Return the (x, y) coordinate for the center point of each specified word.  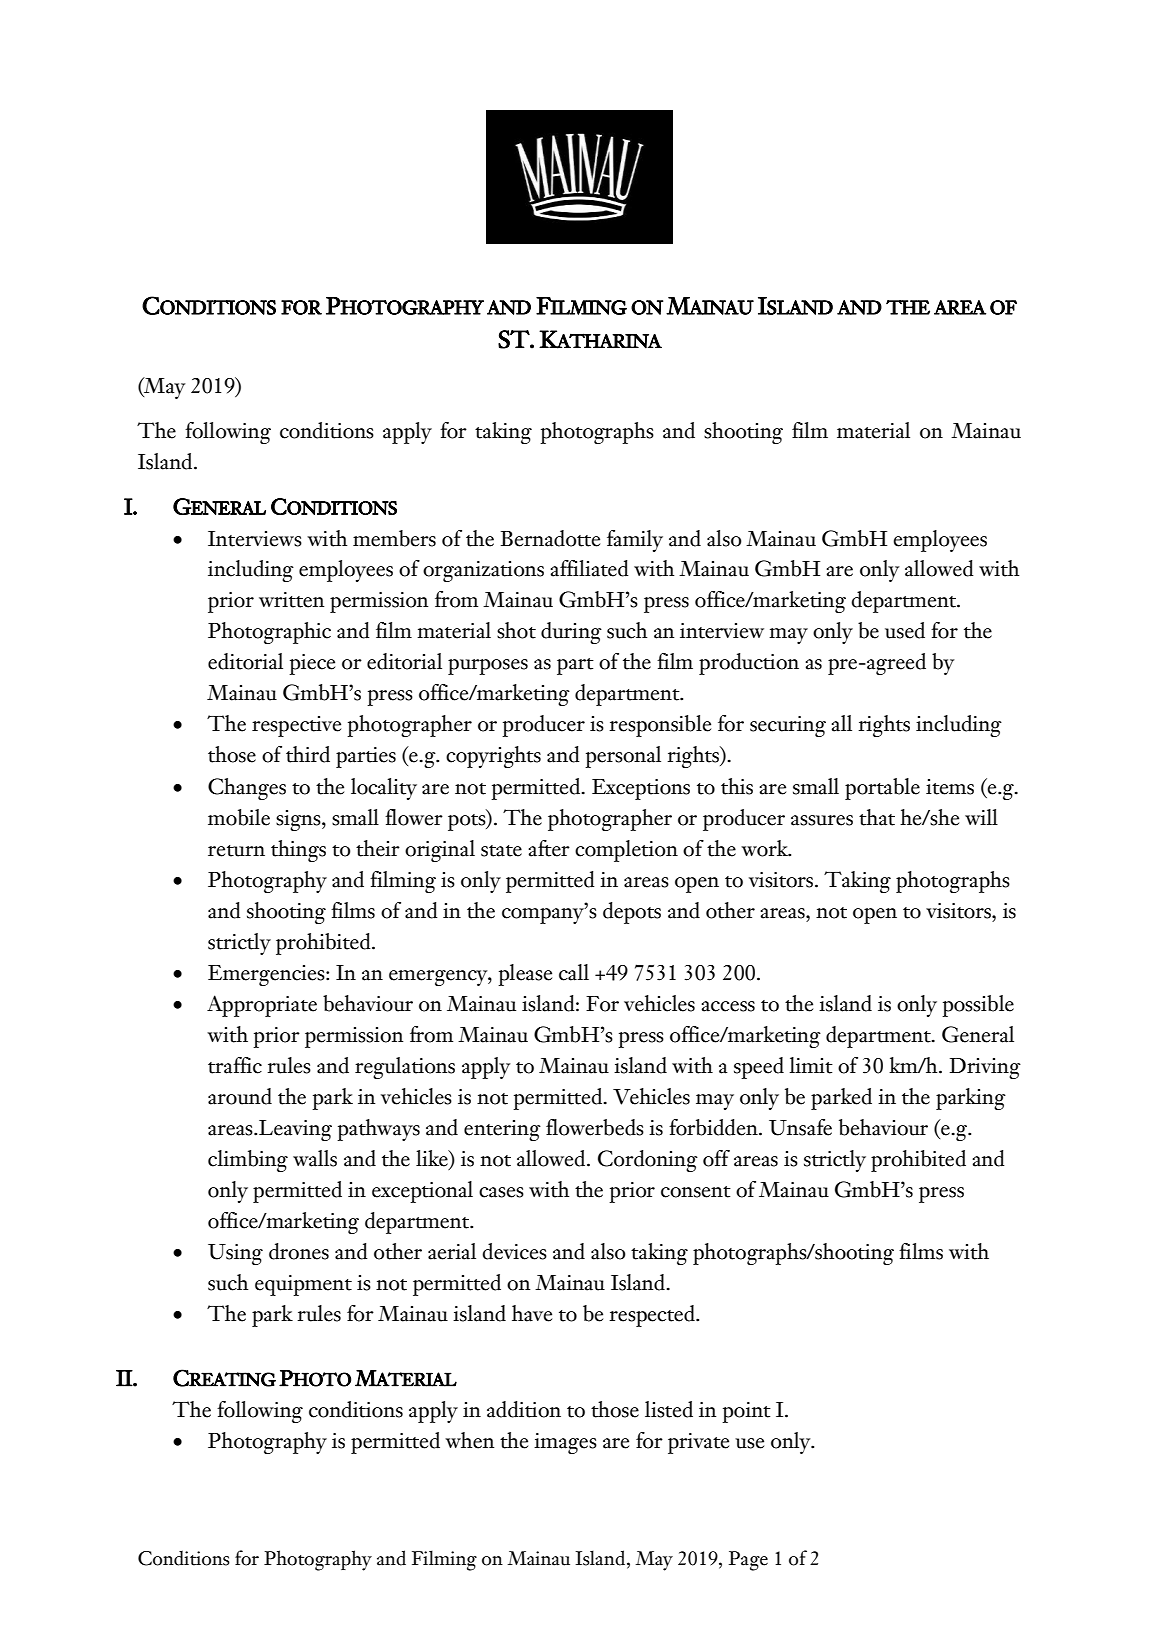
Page (748, 1561)
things (298, 851)
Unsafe (800, 1127)
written (291, 600)
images (565, 1443)
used (905, 630)
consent (696, 1192)
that (877, 817)
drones (299, 1251)
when (469, 1440)
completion (626, 851)
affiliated (589, 568)
